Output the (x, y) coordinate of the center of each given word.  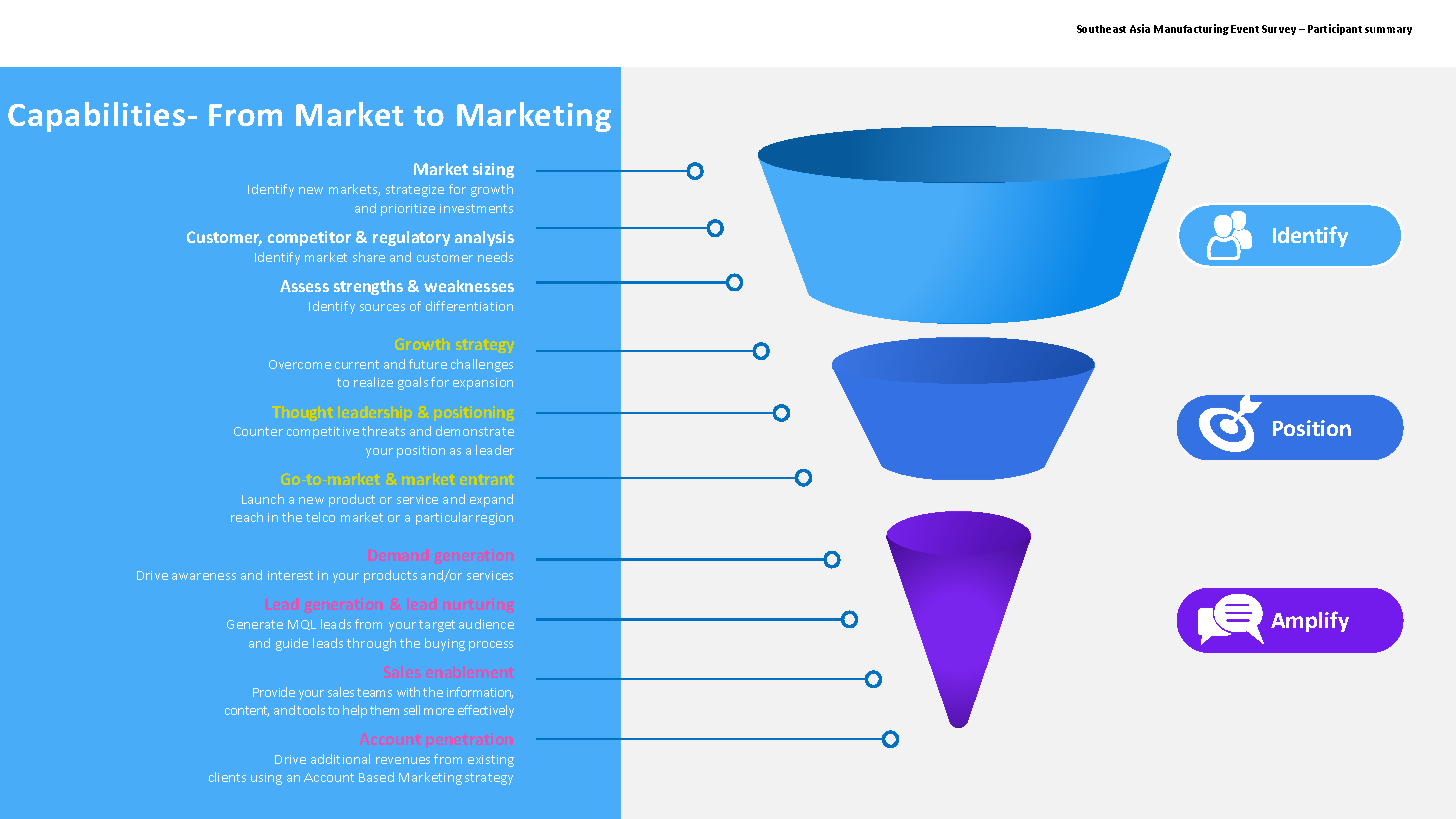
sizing (493, 170)
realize (373, 382)
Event (1245, 29)
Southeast (1101, 29)
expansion (483, 384)
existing (491, 761)
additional (340, 759)
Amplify (1310, 621)
